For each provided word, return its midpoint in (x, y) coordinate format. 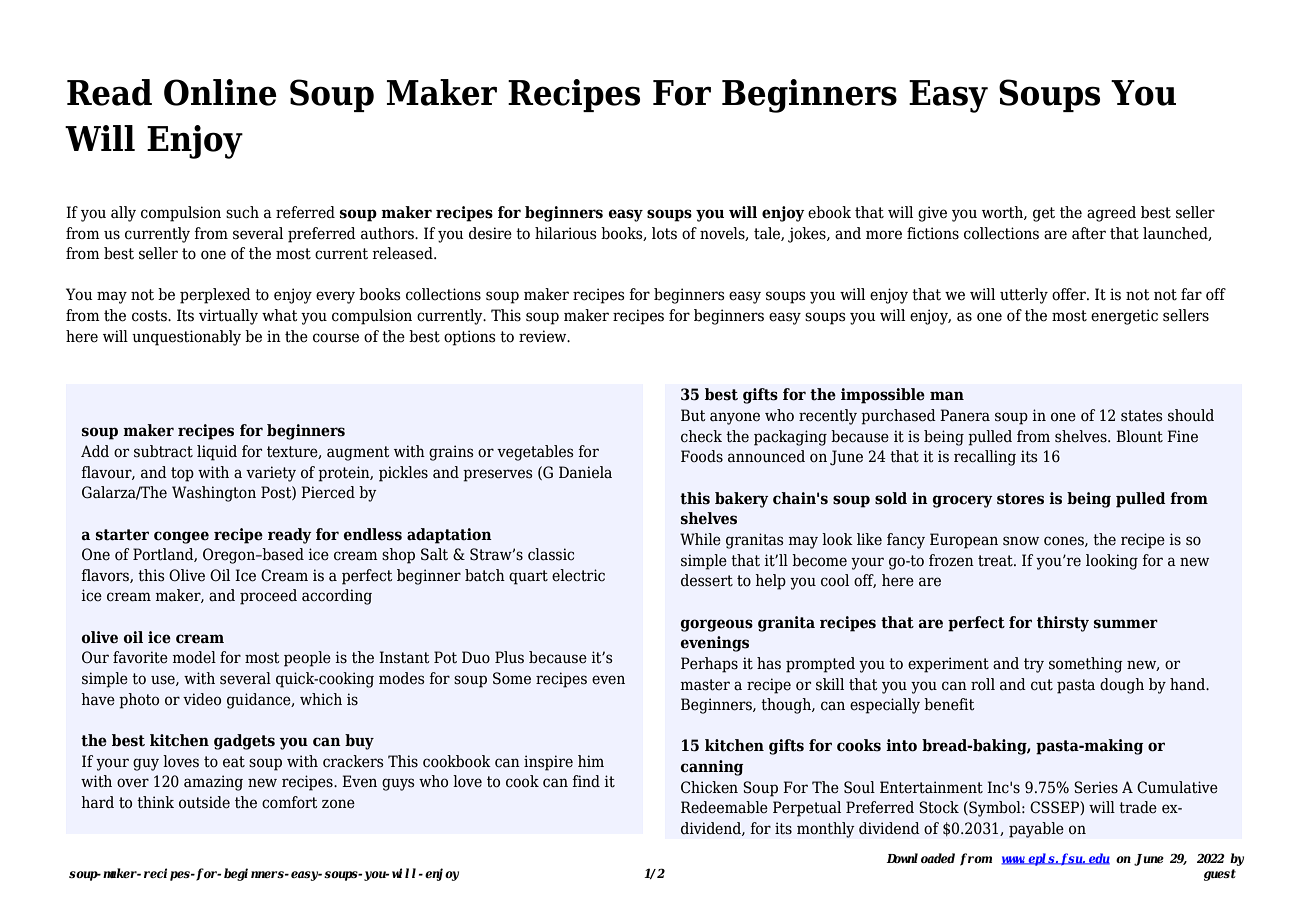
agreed (1111, 214)
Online (220, 92)
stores (1020, 499)
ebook (829, 212)
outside (204, 802)
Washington (214, 494)
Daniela (585, 472)
